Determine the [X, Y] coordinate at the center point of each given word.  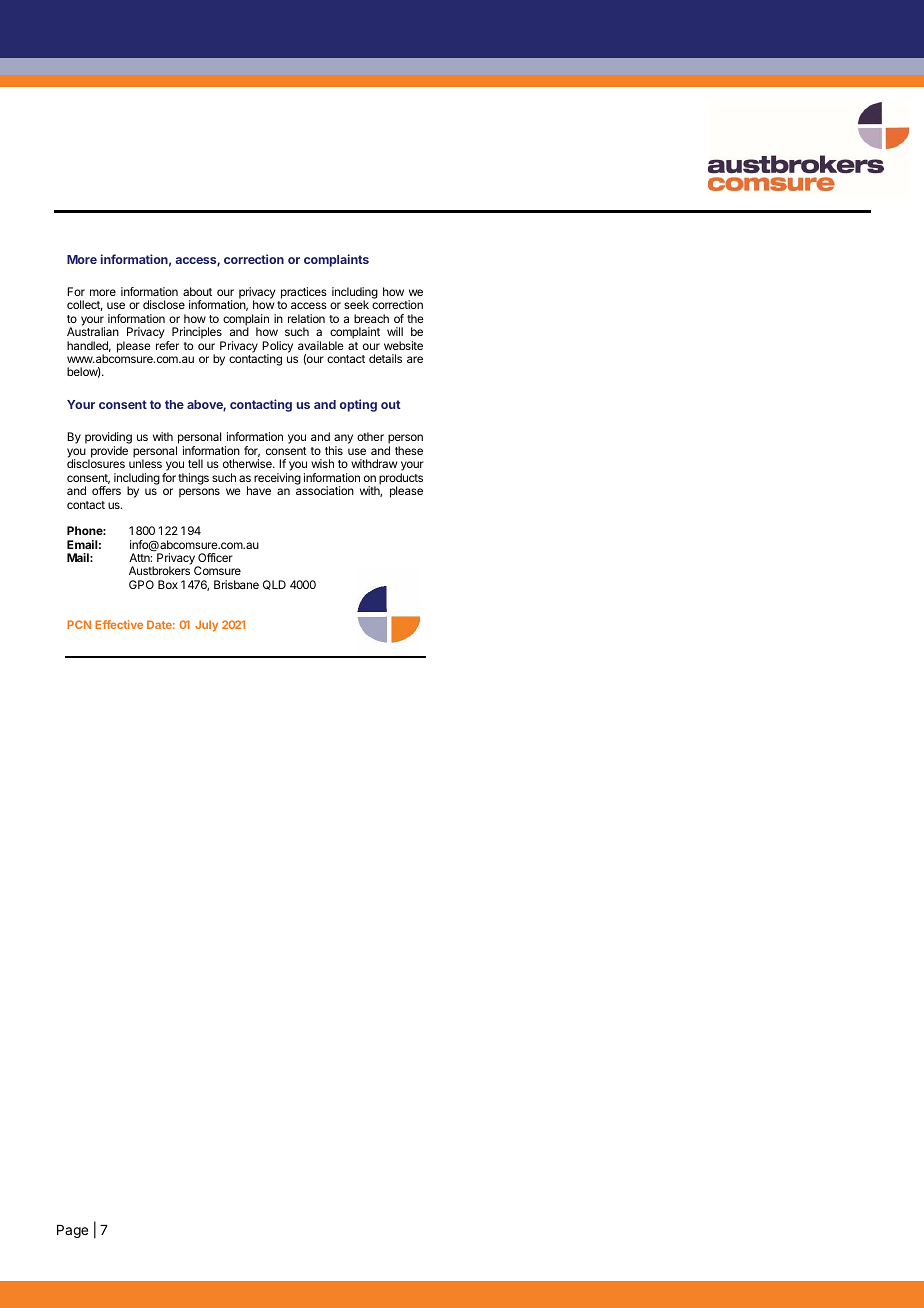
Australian [93, 331]
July [206, 625]
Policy [277, 348]
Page [72, 1231]
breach [371, 318]
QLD [274, 585]
